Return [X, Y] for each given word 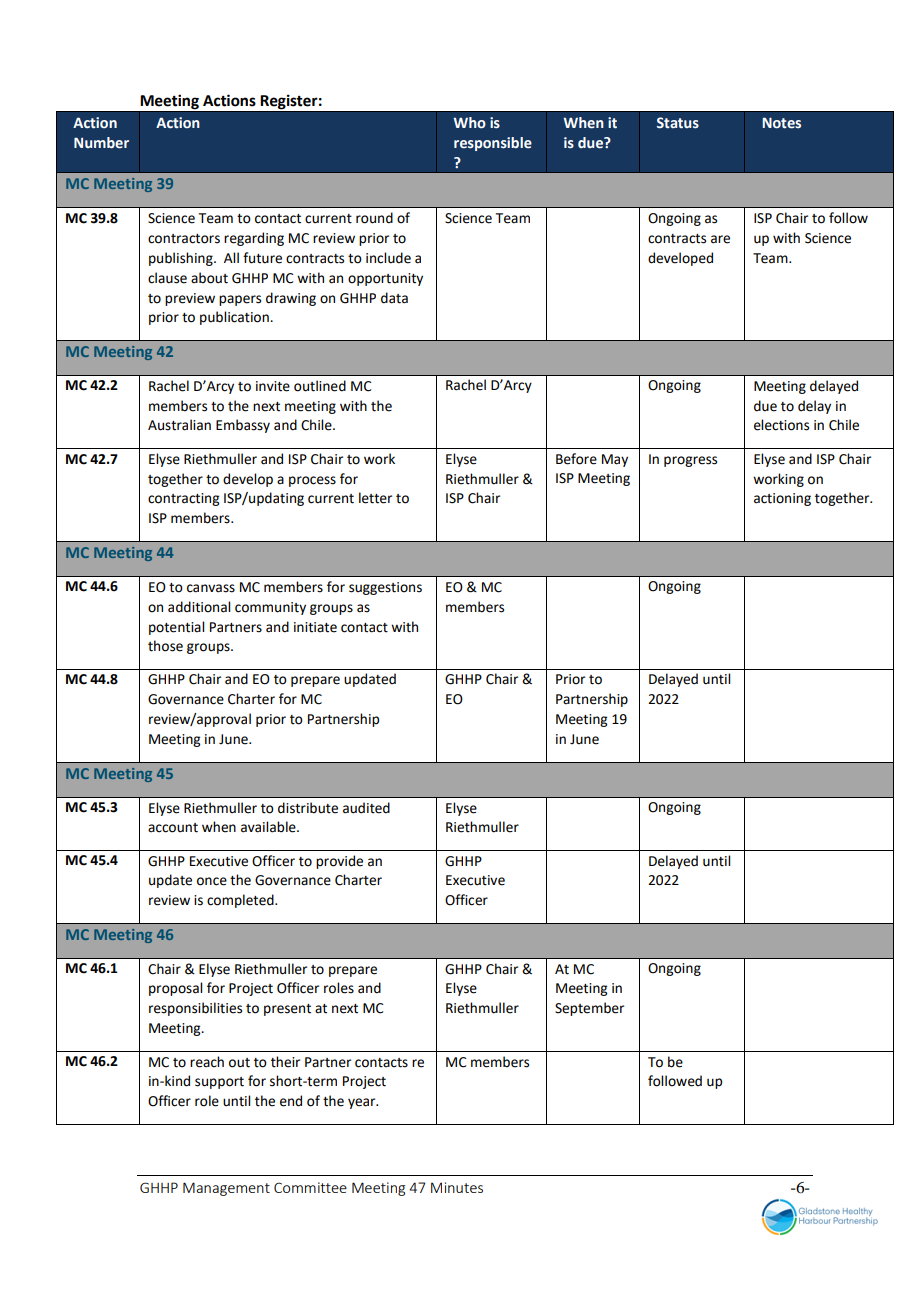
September [589, 1009]
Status [678, 123]
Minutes [457, 1187]
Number [101, 143]
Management [226, 1189]
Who [469, 123]
